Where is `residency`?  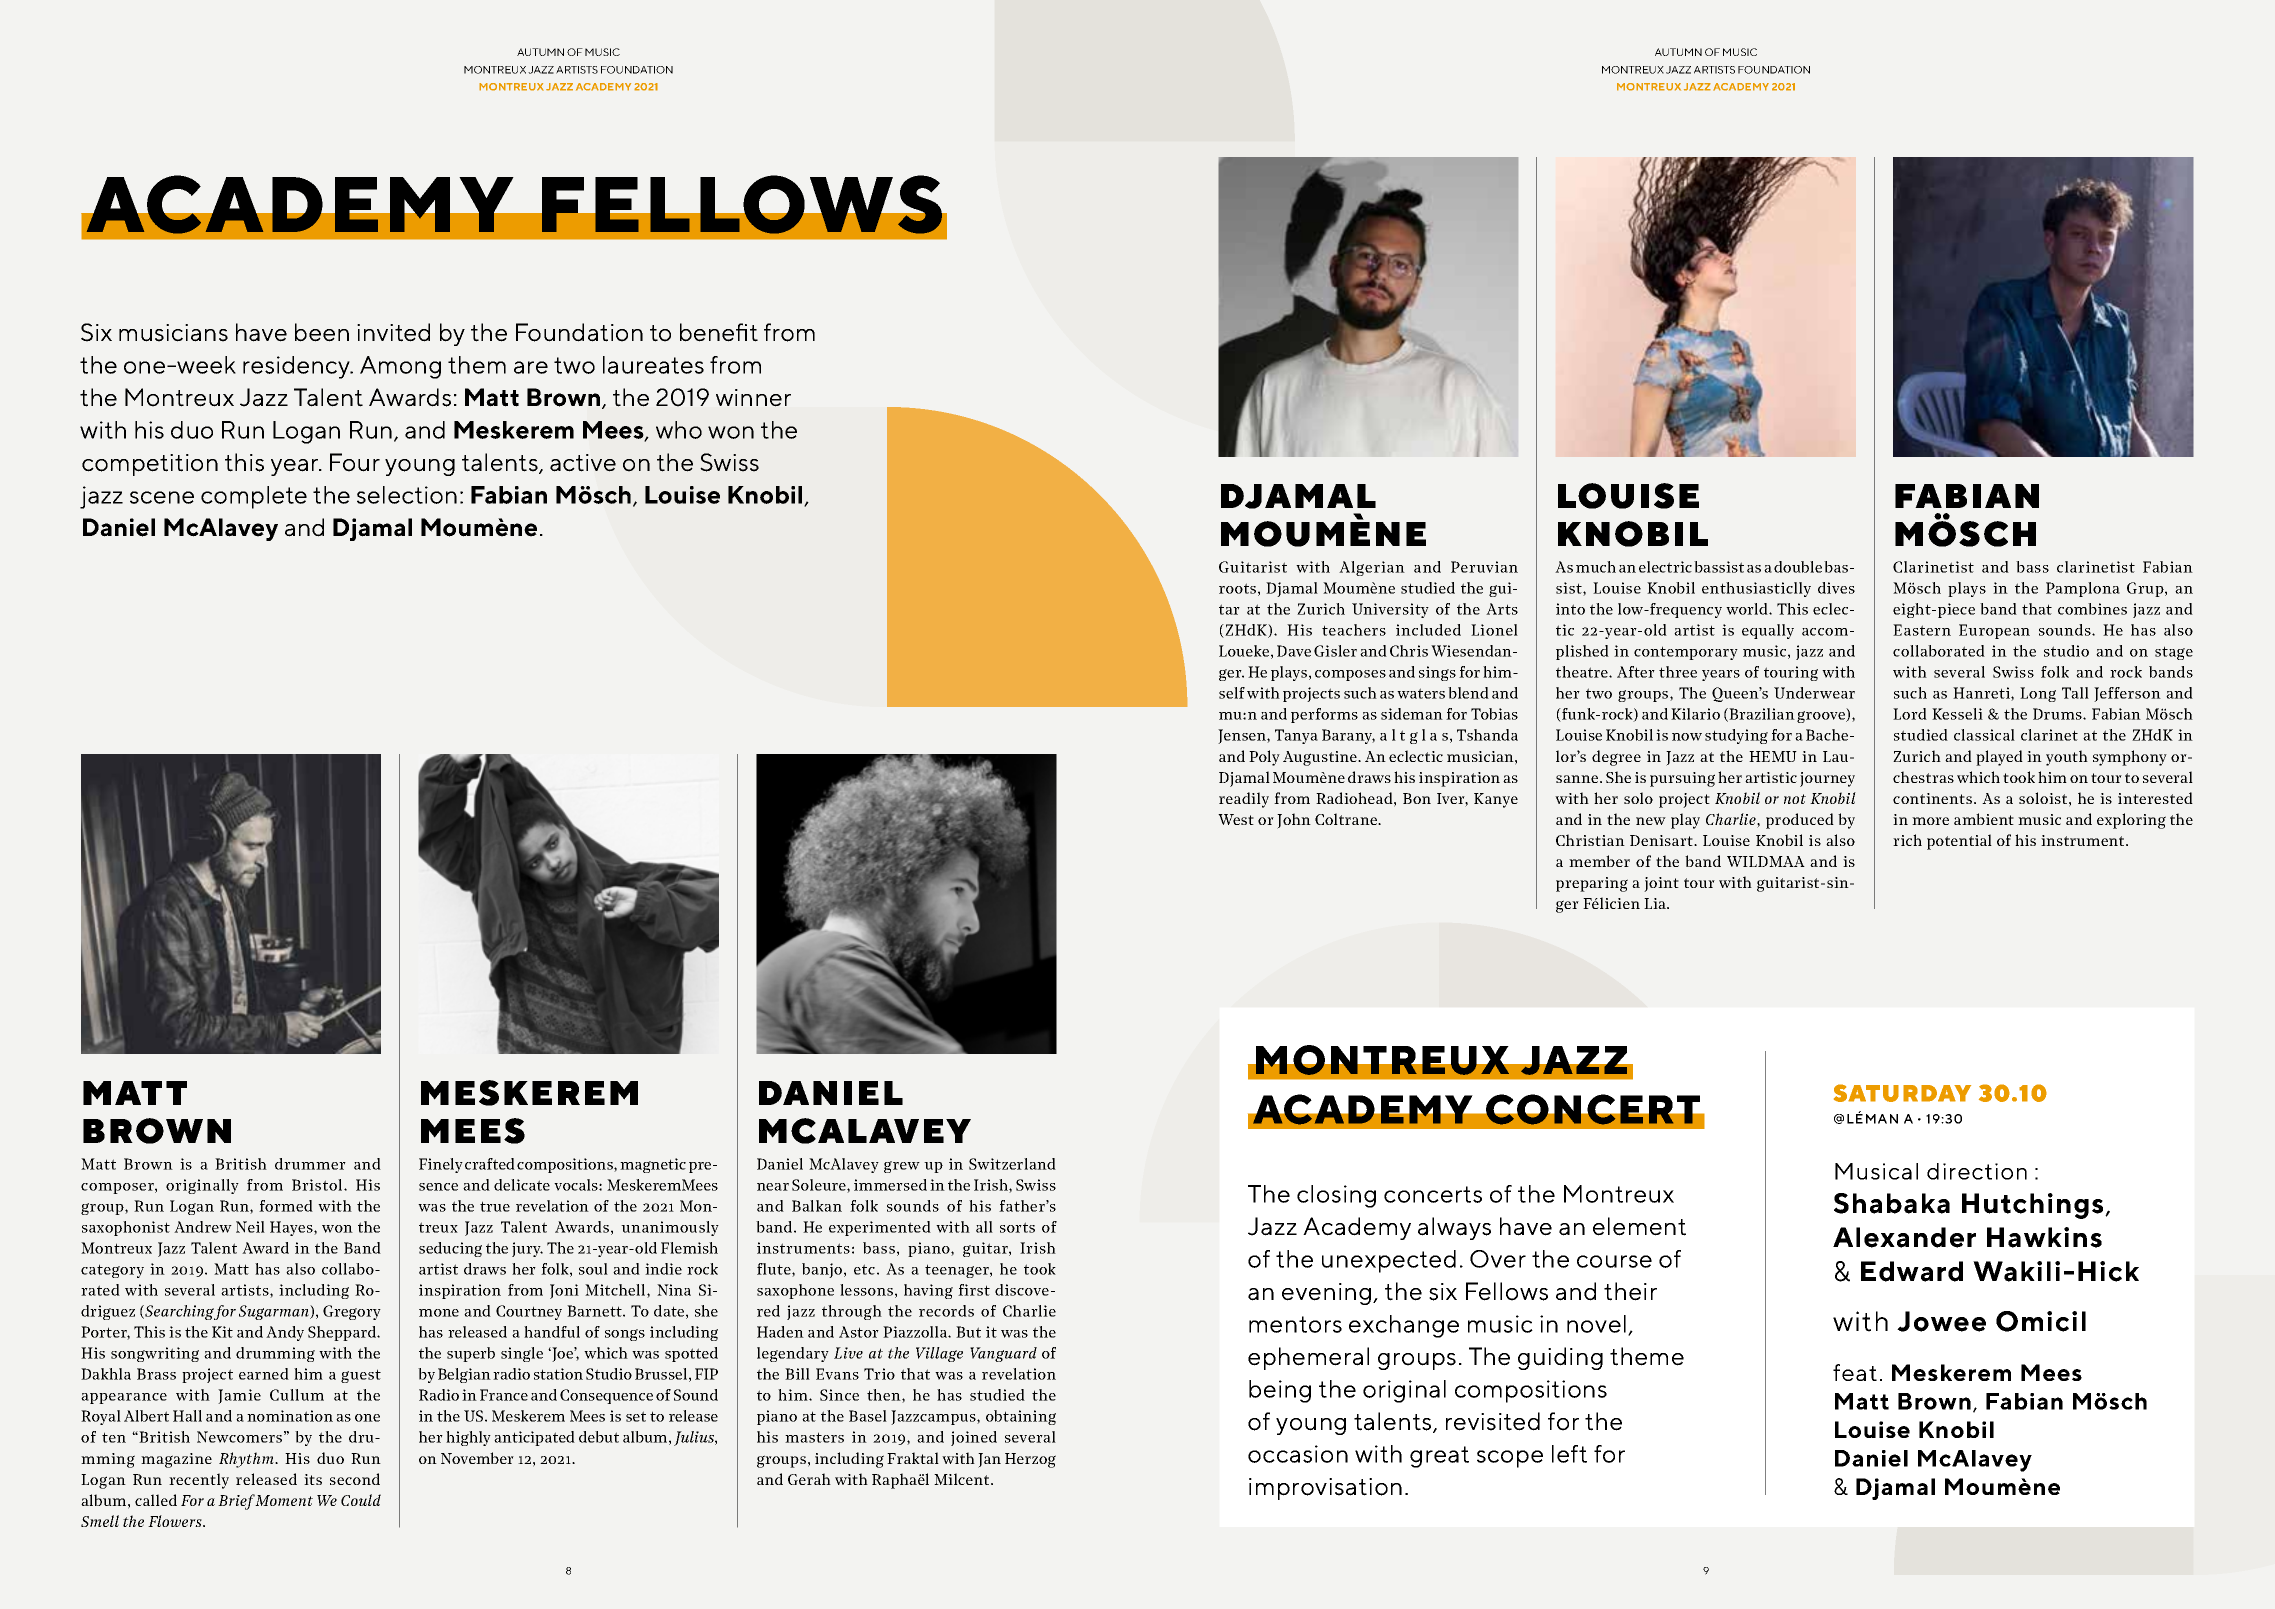
residency is located at coordinates (298, 367).
